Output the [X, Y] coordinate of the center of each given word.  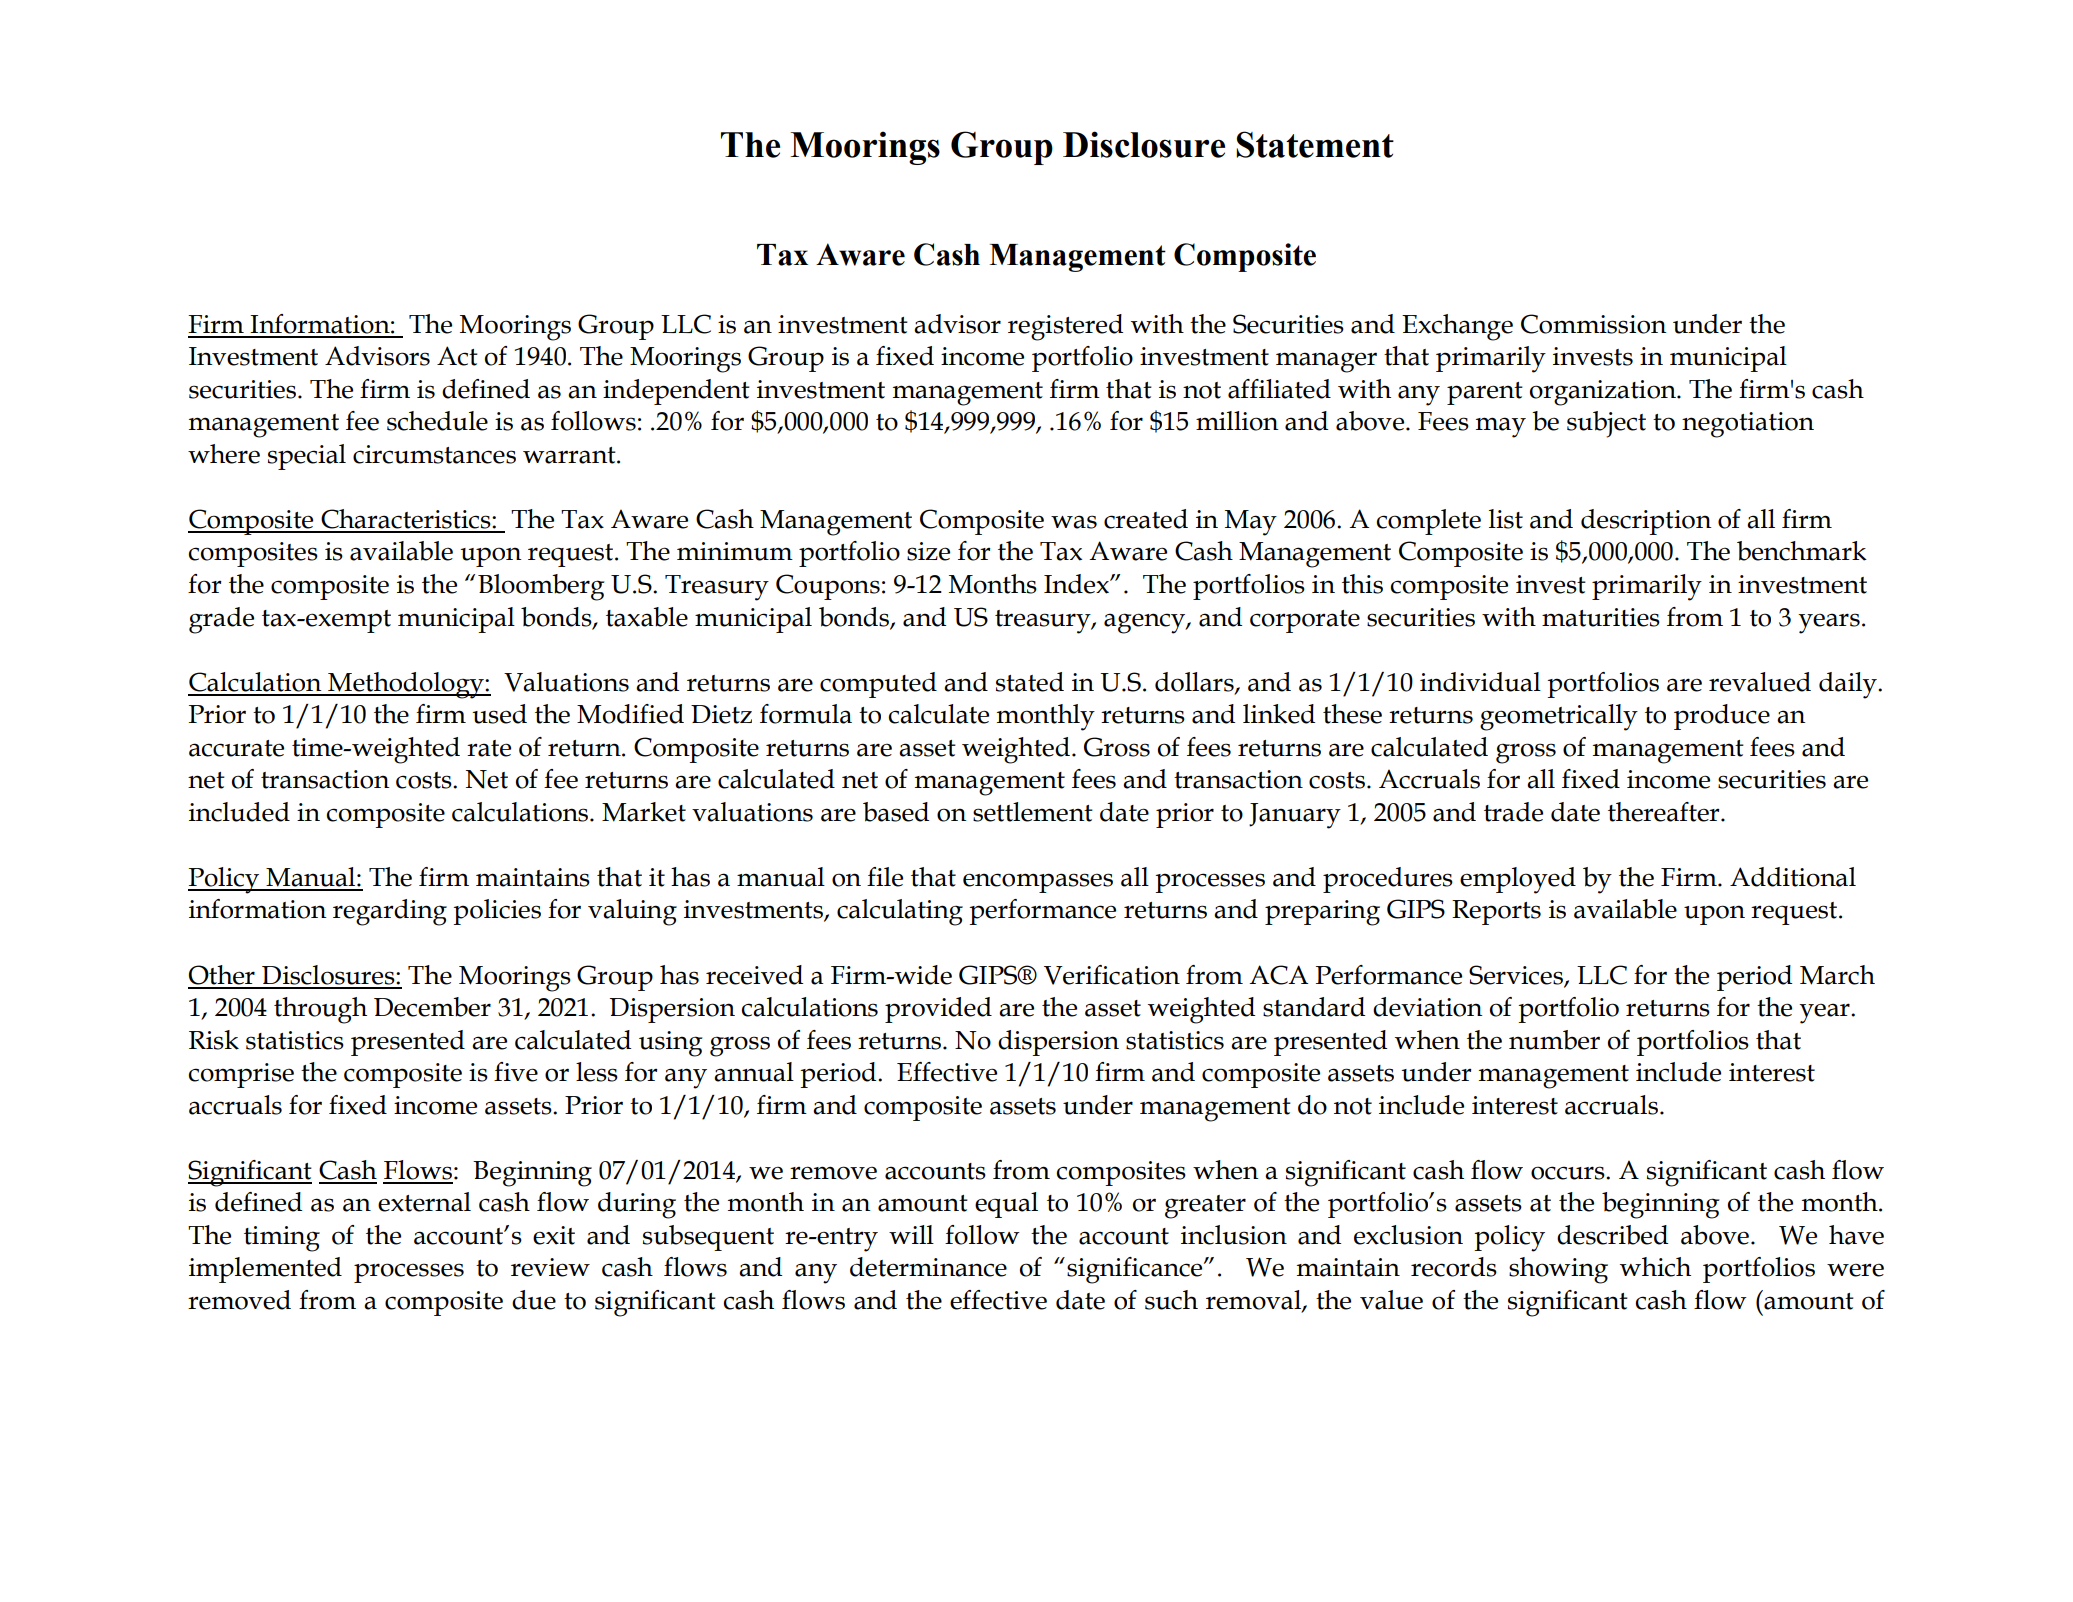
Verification [1112, 975]
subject [1606, 424]
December [432, 1007]
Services [1517, 975]
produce [1722, 717]
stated [1030, 682]
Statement [1315, 144]
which [1655, 1267]
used [499, 714]
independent [676, 392]
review [550, 1267]
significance [1136, 1270]
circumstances [434, 454]
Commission [1593, 324]
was [1074, 522]
